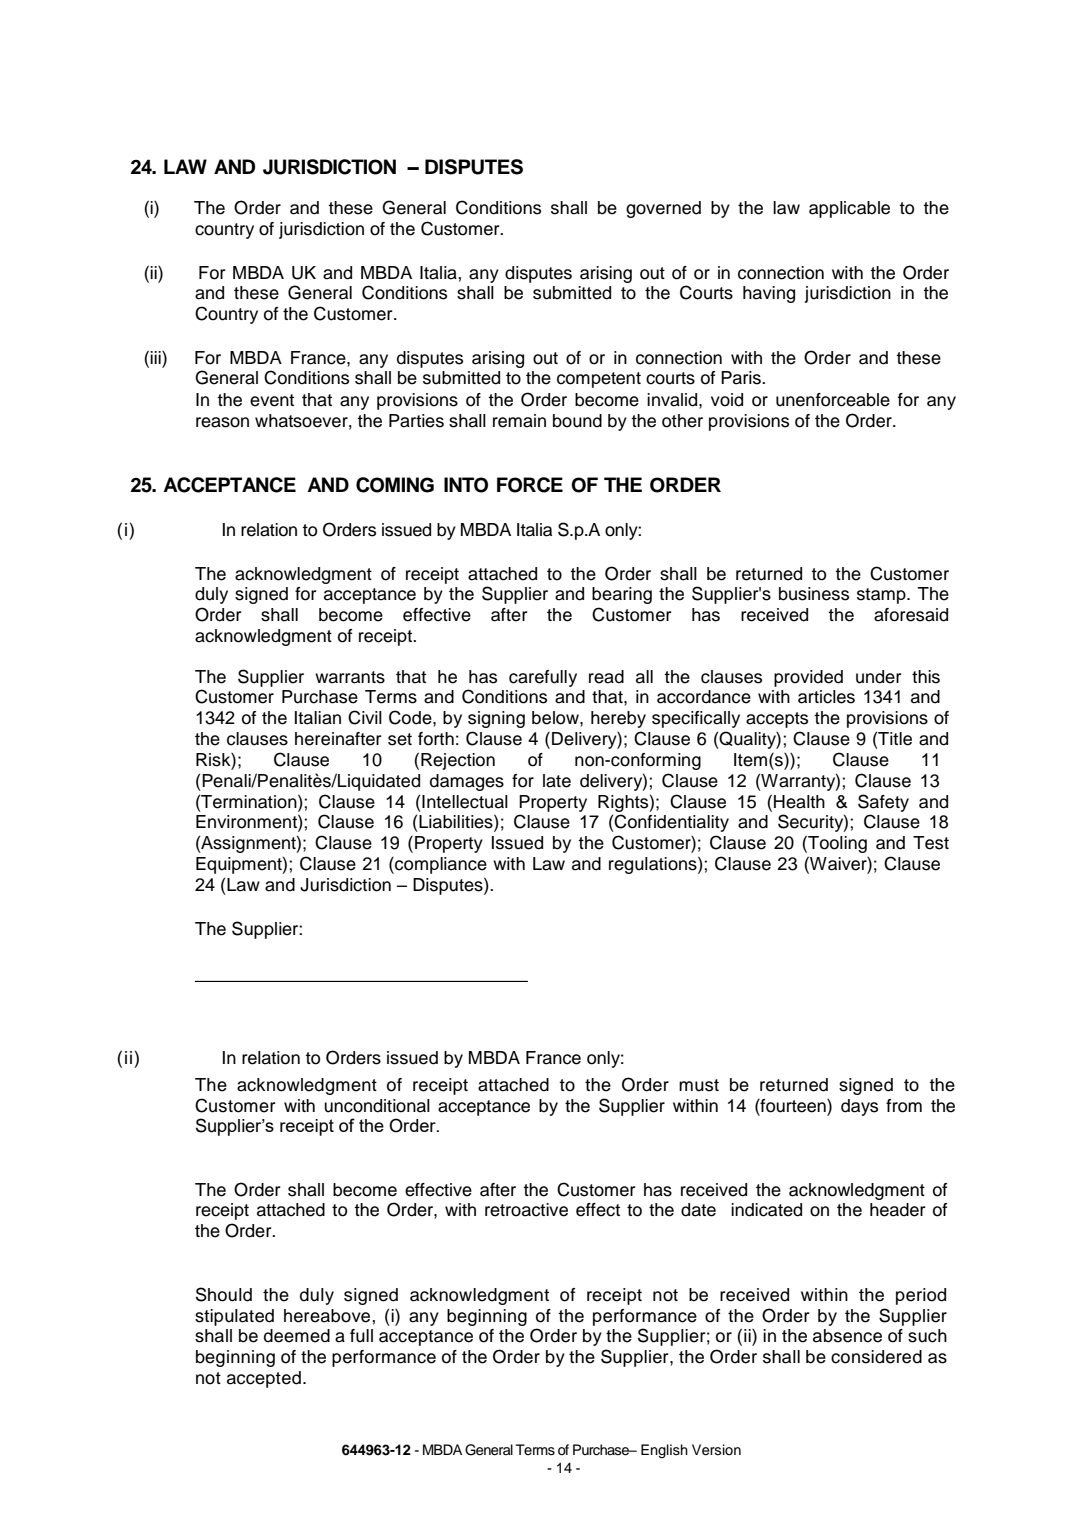 The height and width of the screenshot is (1527, 1081). Describe the element at coordinates (465, 802) in the screenshot. I see `Intellectual` at that location.
